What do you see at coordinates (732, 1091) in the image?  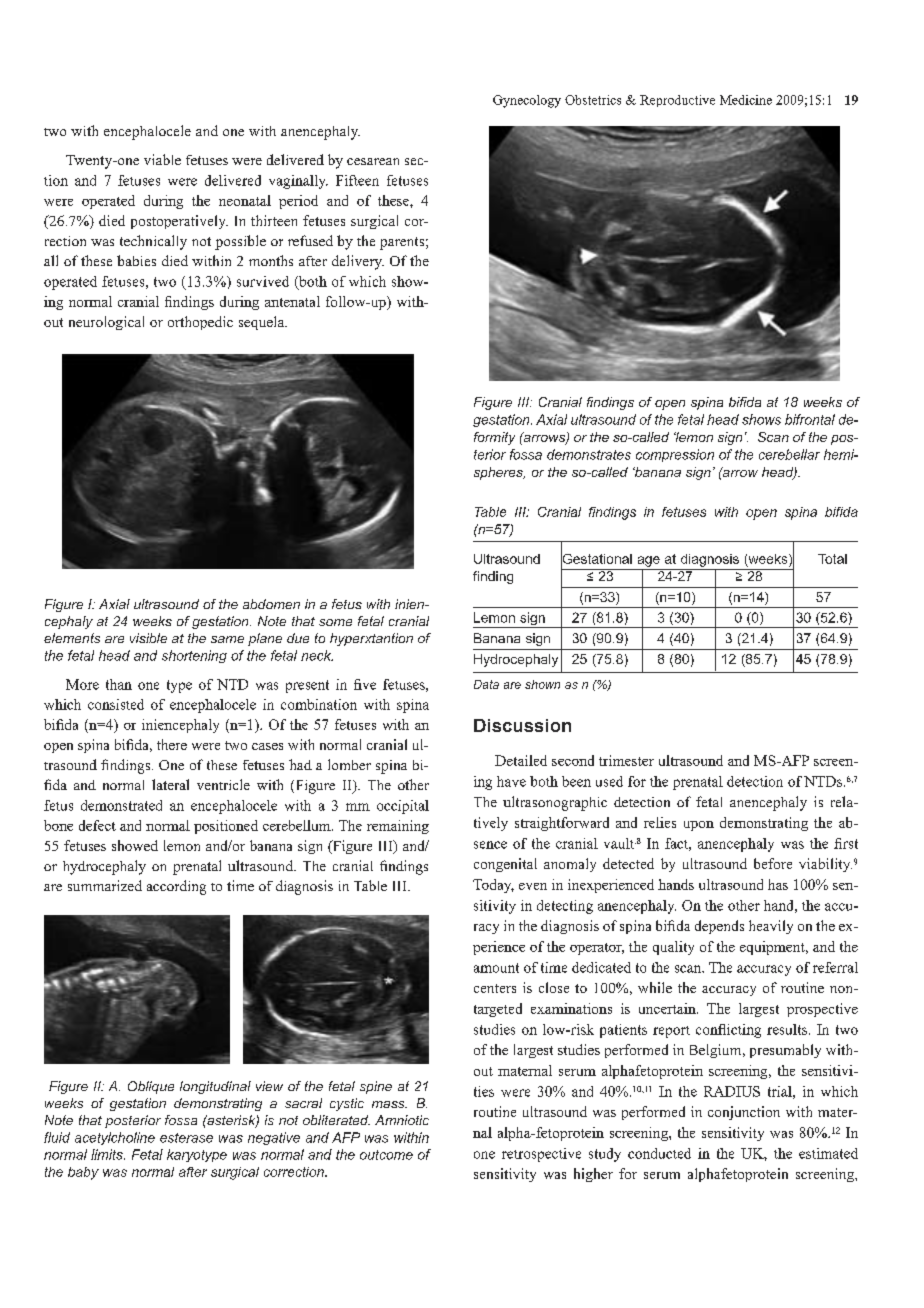 I see `RADIUS` at bounding box center [732, 1091].
